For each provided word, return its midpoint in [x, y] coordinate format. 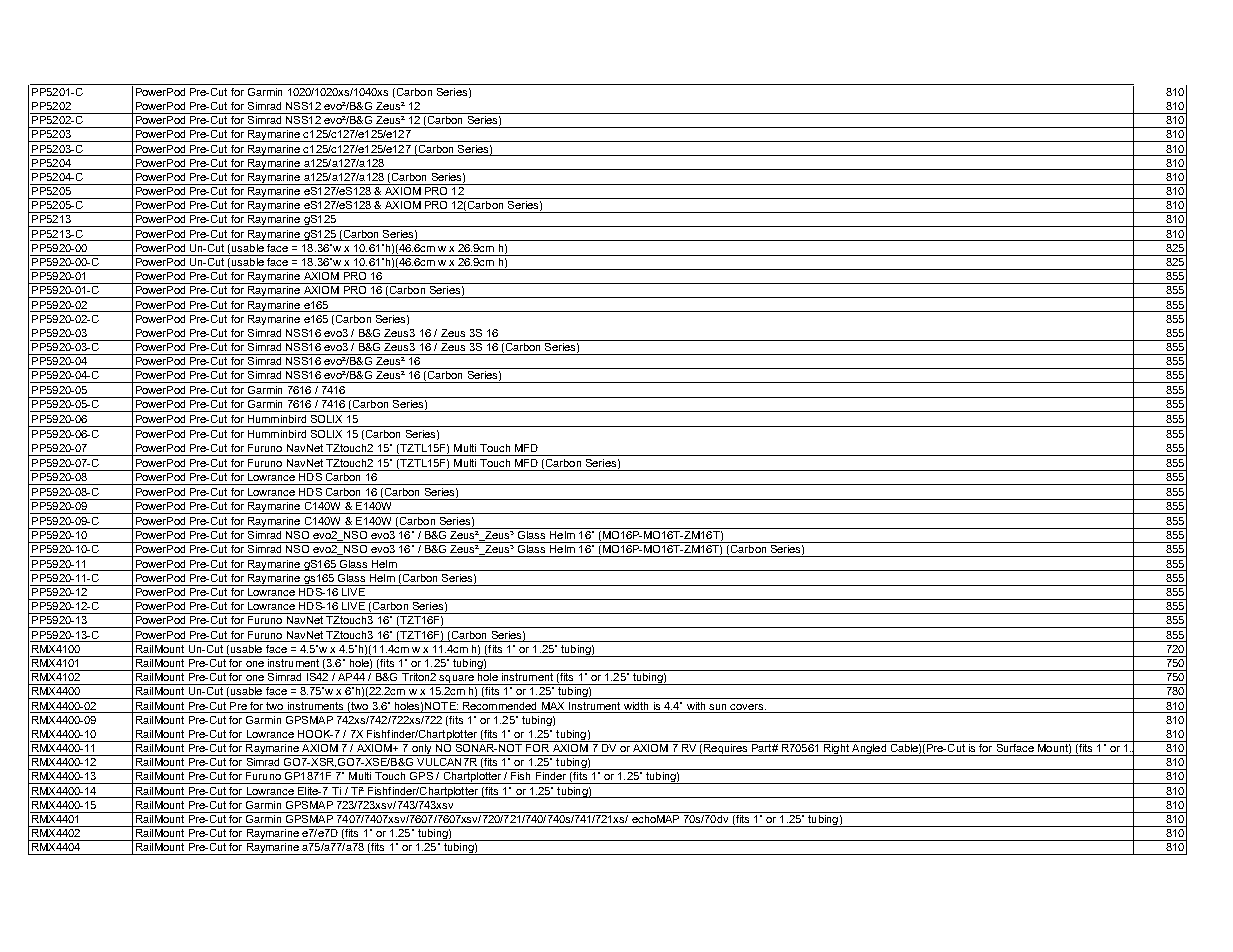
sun [717, 707]
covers [748, 707]
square [457, 680]
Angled [869, 748]
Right [836, 748]
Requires [726, 748]
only [422, 748]
